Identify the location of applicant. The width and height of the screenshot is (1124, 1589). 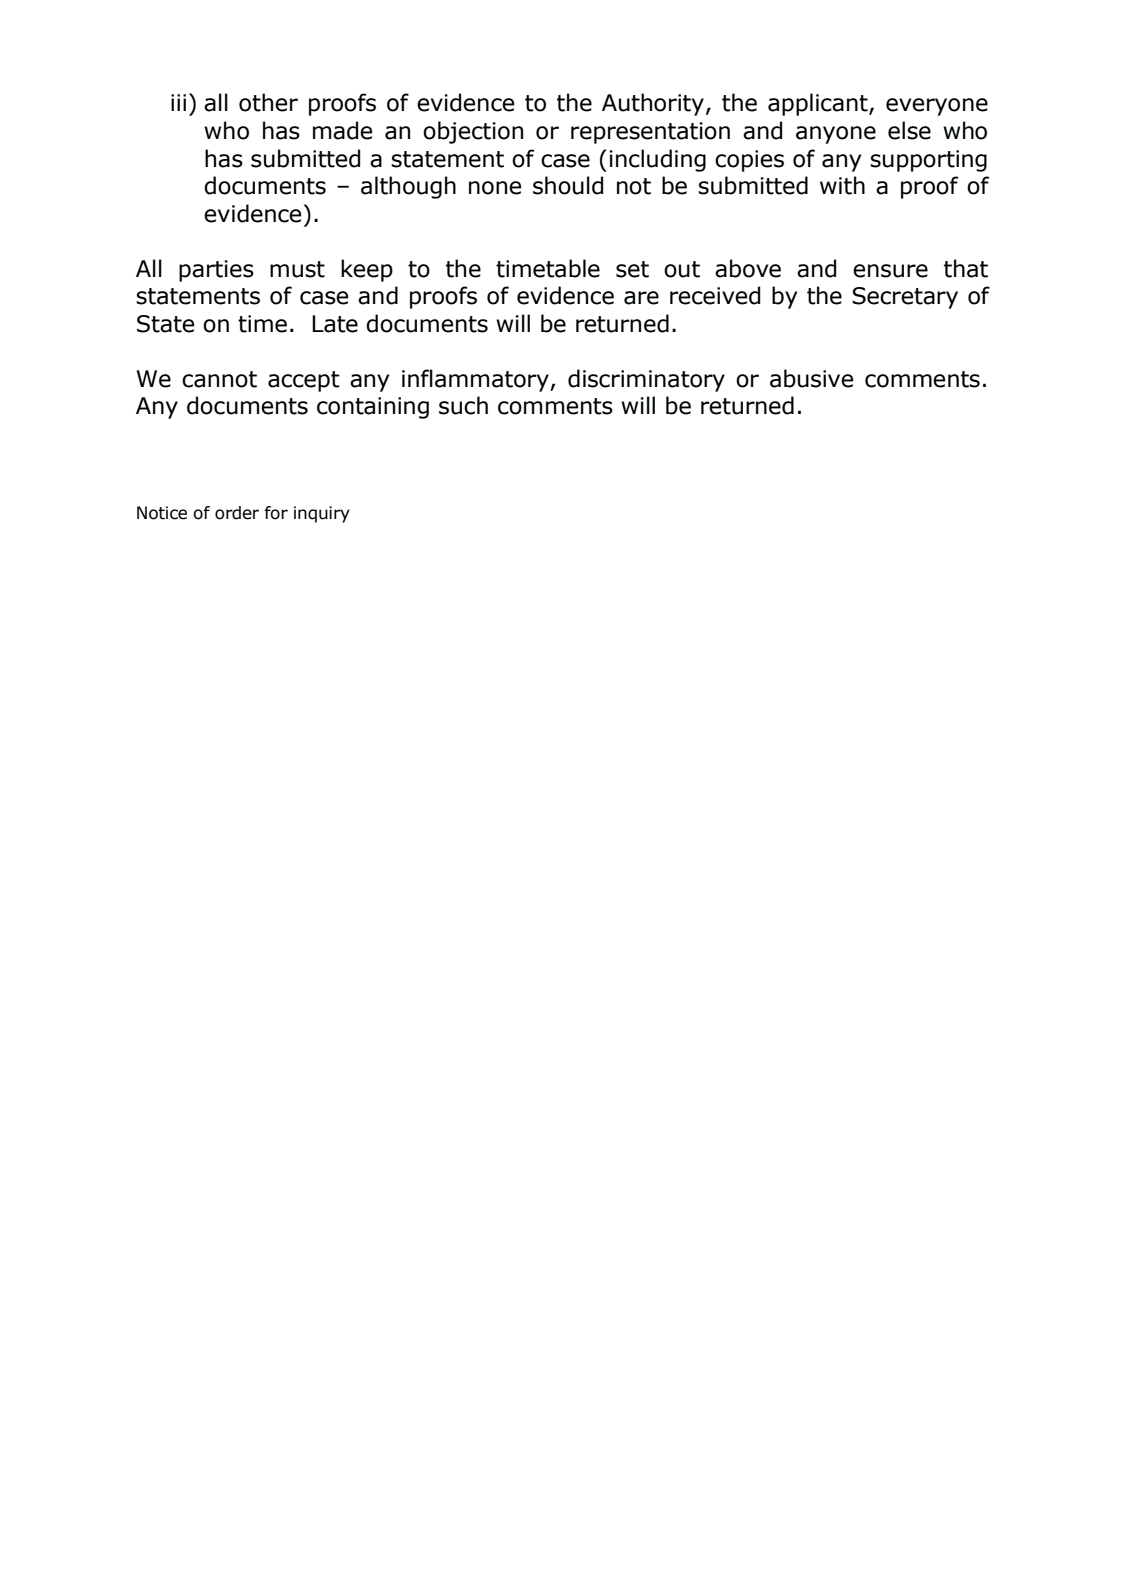
(819, 104).
